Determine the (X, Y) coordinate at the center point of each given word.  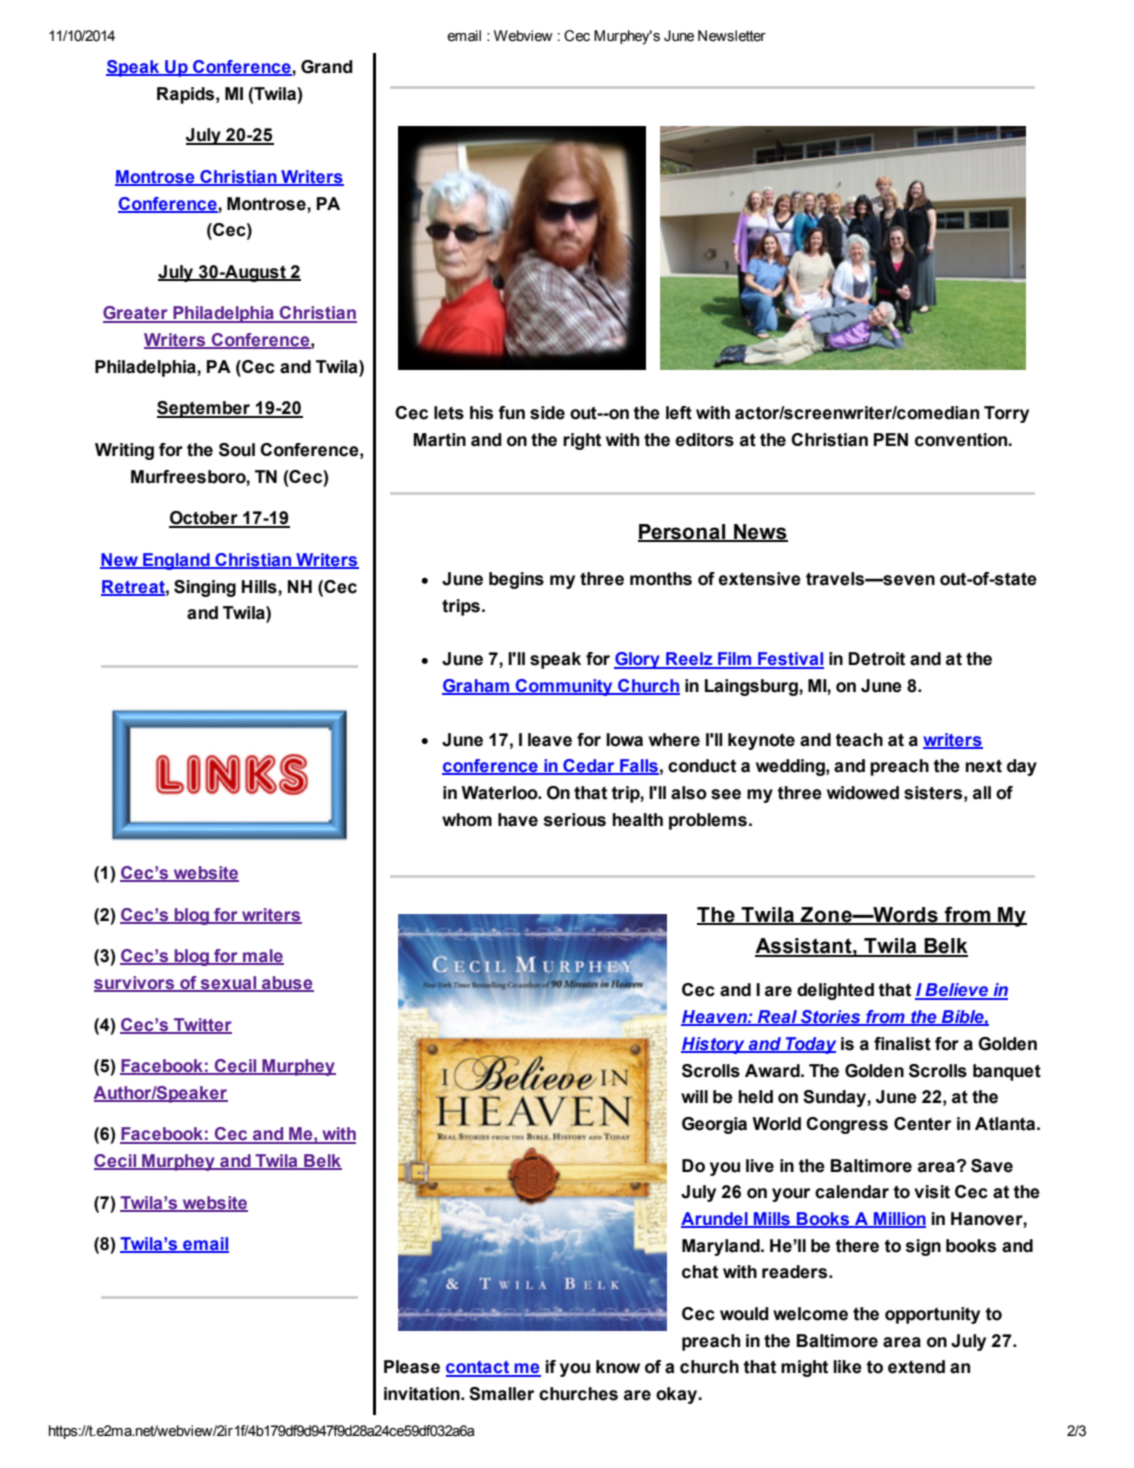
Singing (205, 588)
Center (922, 1124)
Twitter (202, 1025)
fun (511, 413)
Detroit (877, 659)
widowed (863, 793)
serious (575, 820)
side (547, 413)
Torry (1006, 414)
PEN (891, 439)
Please (412, 1367)
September (205, 409)
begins (516, 580)
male (262, 957)
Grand (327, 67)
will (694, 1096)
